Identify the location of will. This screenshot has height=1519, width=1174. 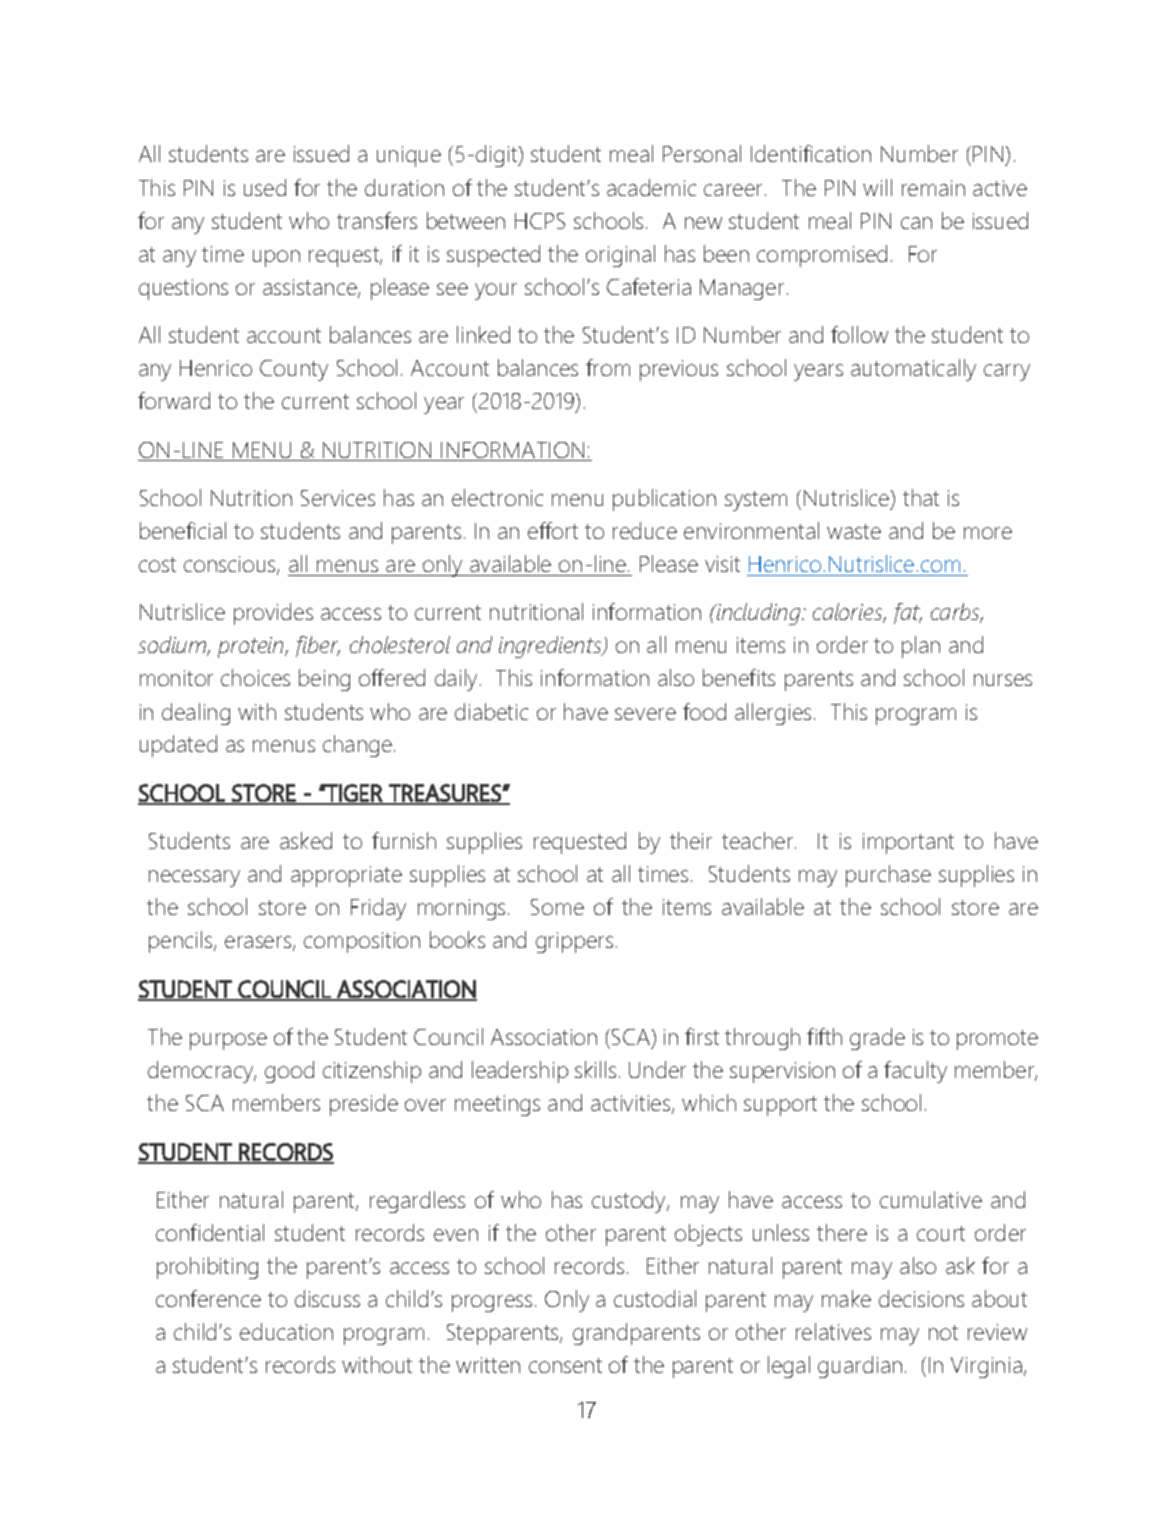
(877, 187).
